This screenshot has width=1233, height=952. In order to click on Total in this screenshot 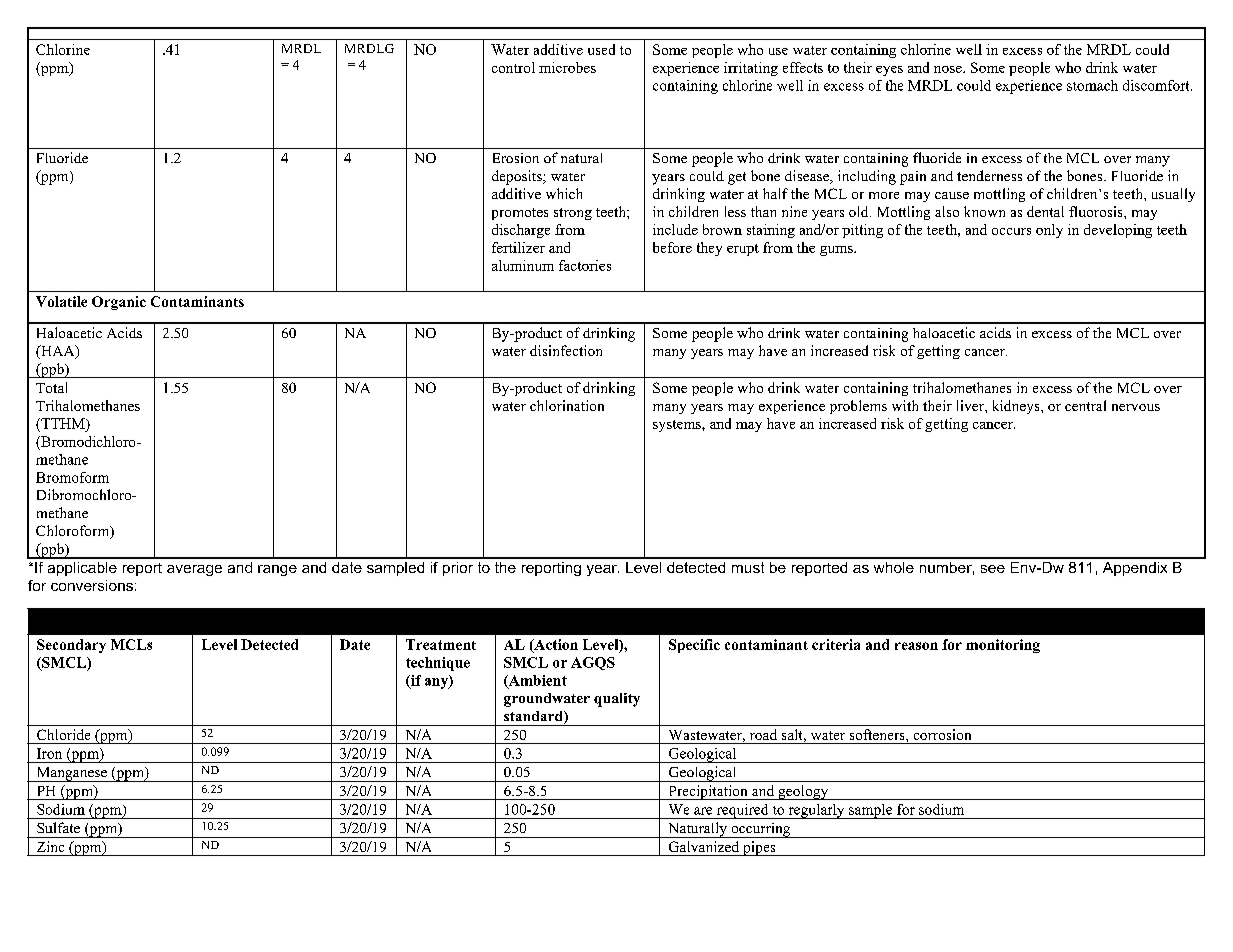, I will do `click(51, 387)`.
